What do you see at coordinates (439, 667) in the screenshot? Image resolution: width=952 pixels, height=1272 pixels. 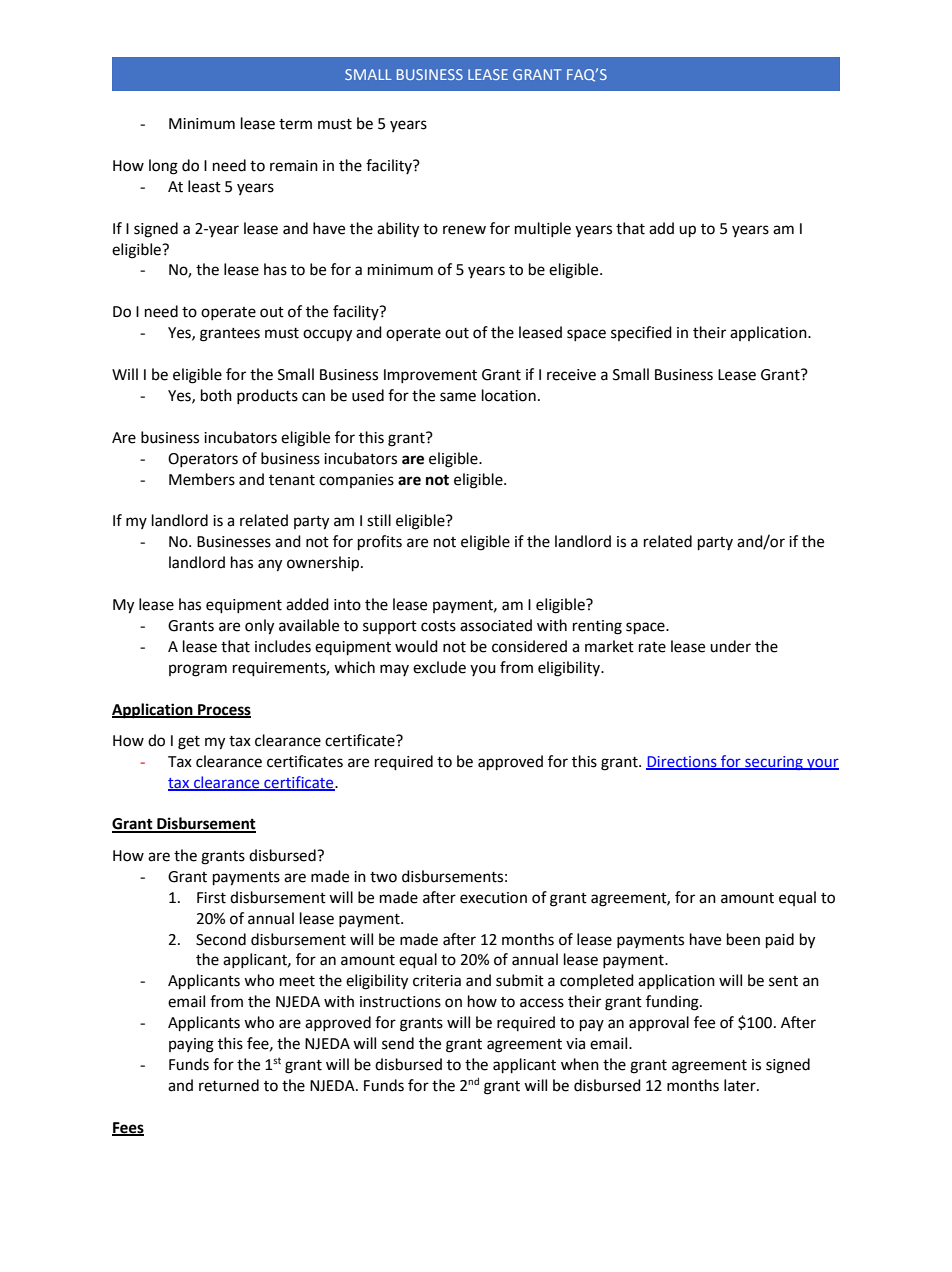 I see `exclude` at bounding box center [439, 667].
